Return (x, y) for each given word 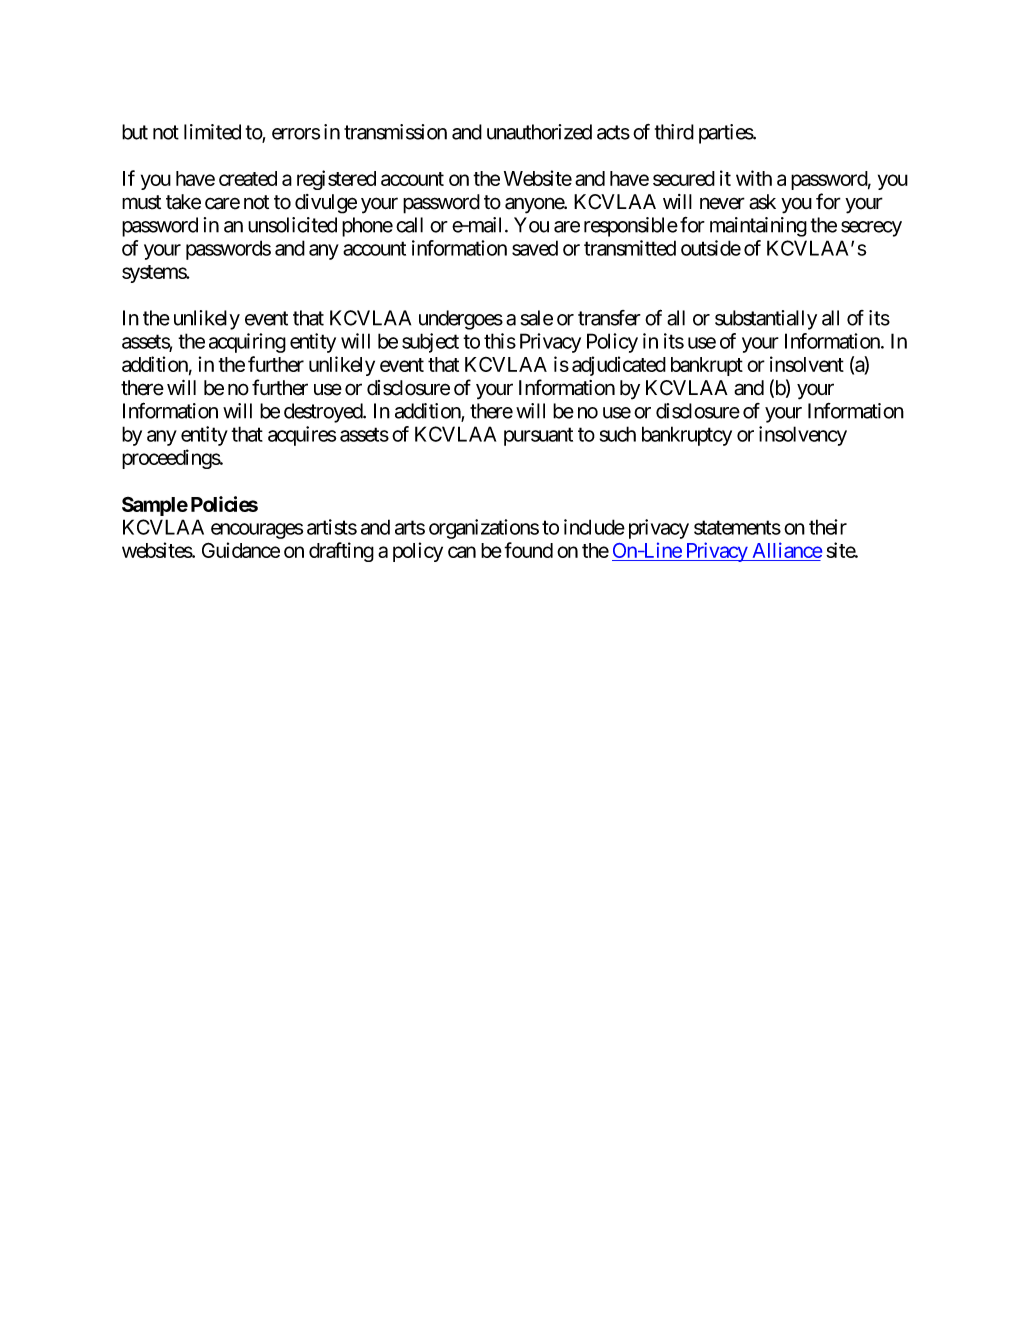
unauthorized (539, 132)
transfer (609, 318)
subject (430, 343)
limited (212, 132)
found (528, 550)
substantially (766, 320)
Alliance (786, 551)
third (674, 132)
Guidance (241, 550)
